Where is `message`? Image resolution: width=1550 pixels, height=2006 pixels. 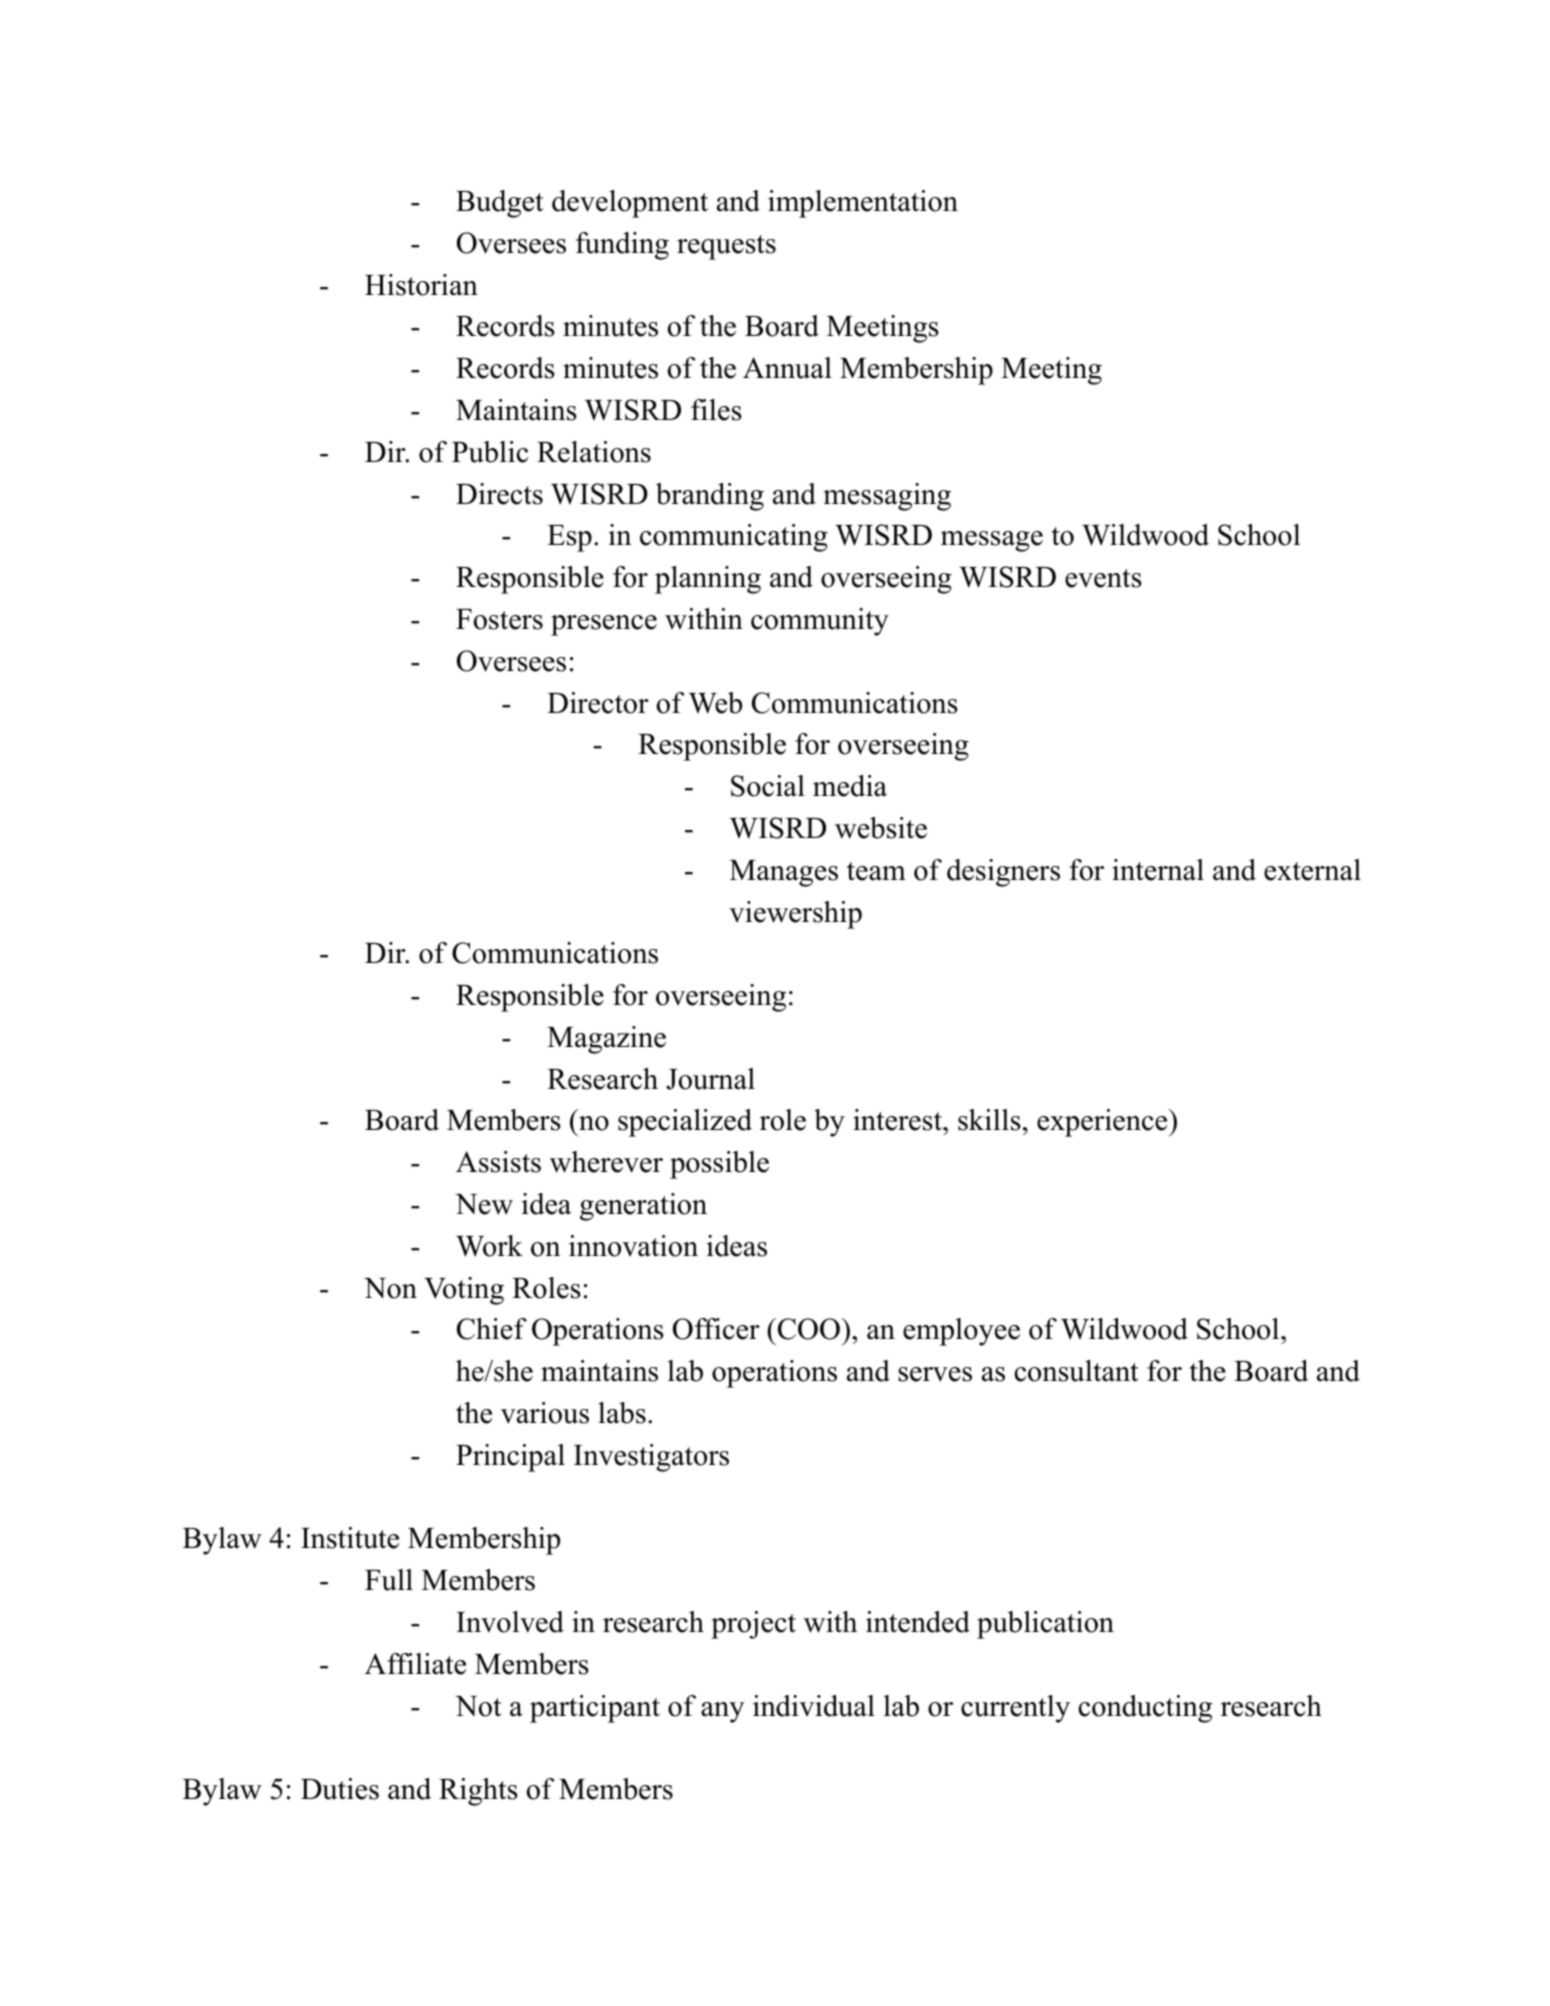 message is located at coordinates (992, 541).
